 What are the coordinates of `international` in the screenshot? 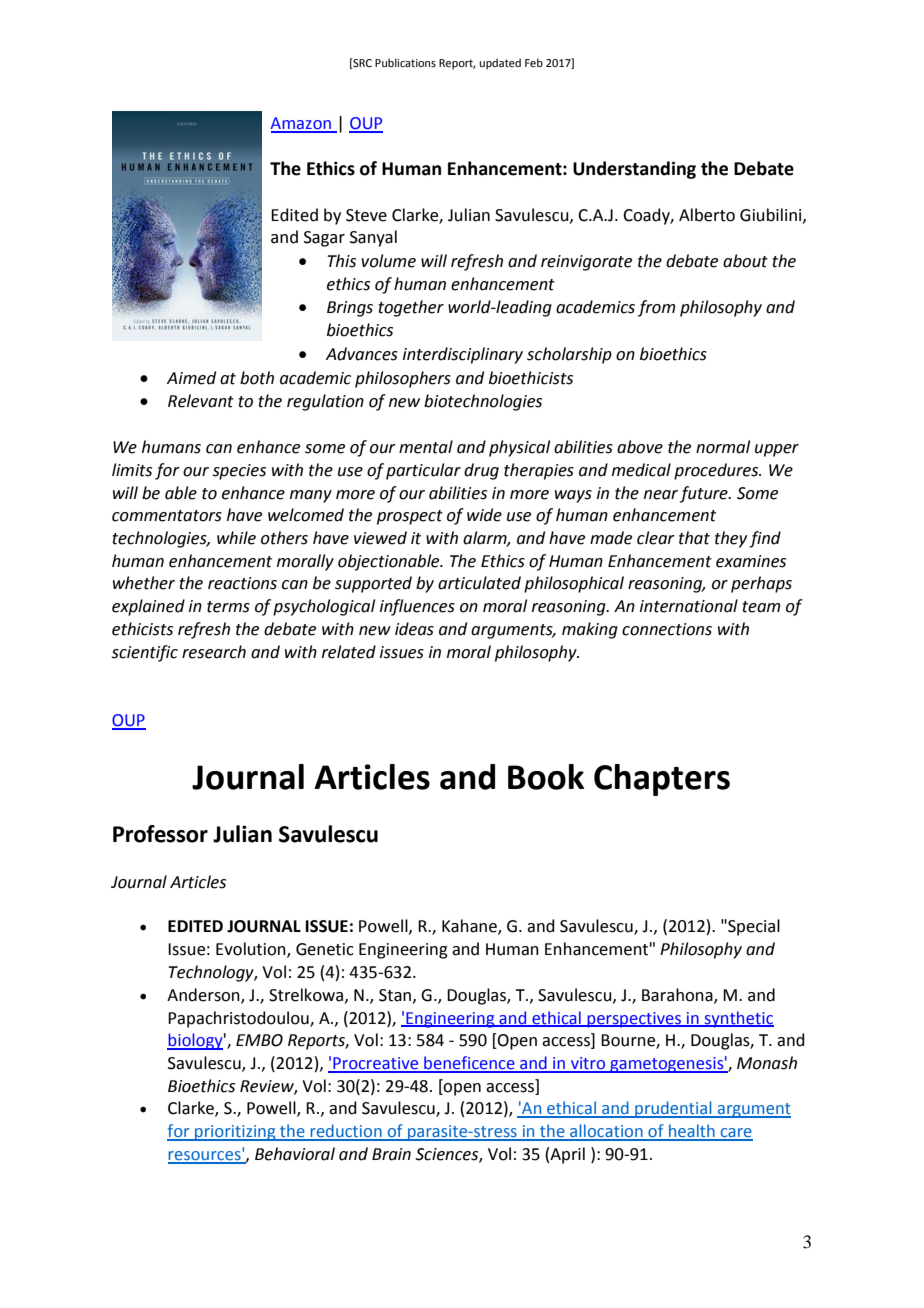 It's located at (689, 606).
